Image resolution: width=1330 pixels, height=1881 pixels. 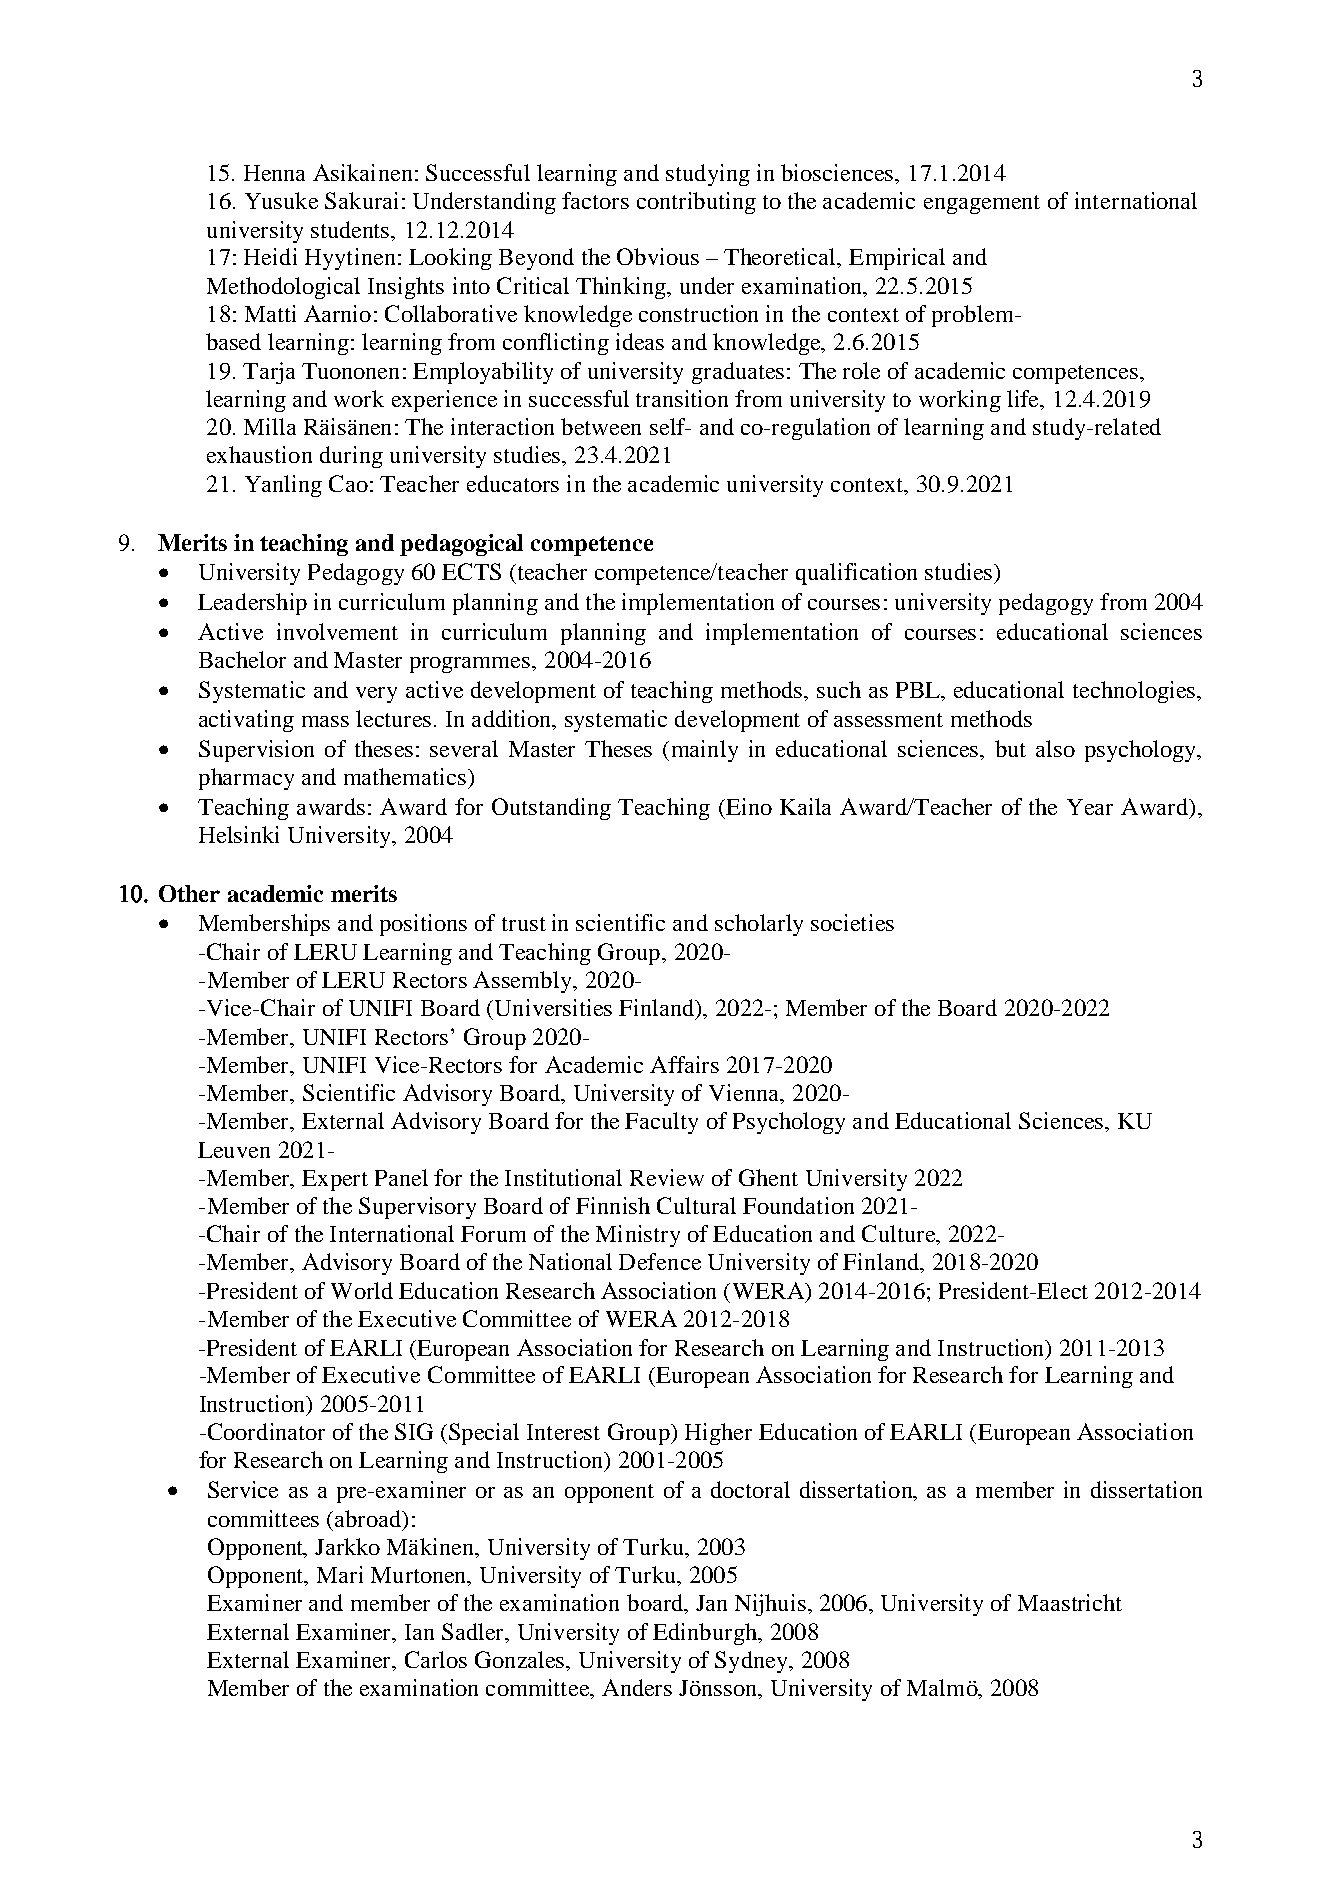 I want to click on contributing, so click(x=696, y=203).
